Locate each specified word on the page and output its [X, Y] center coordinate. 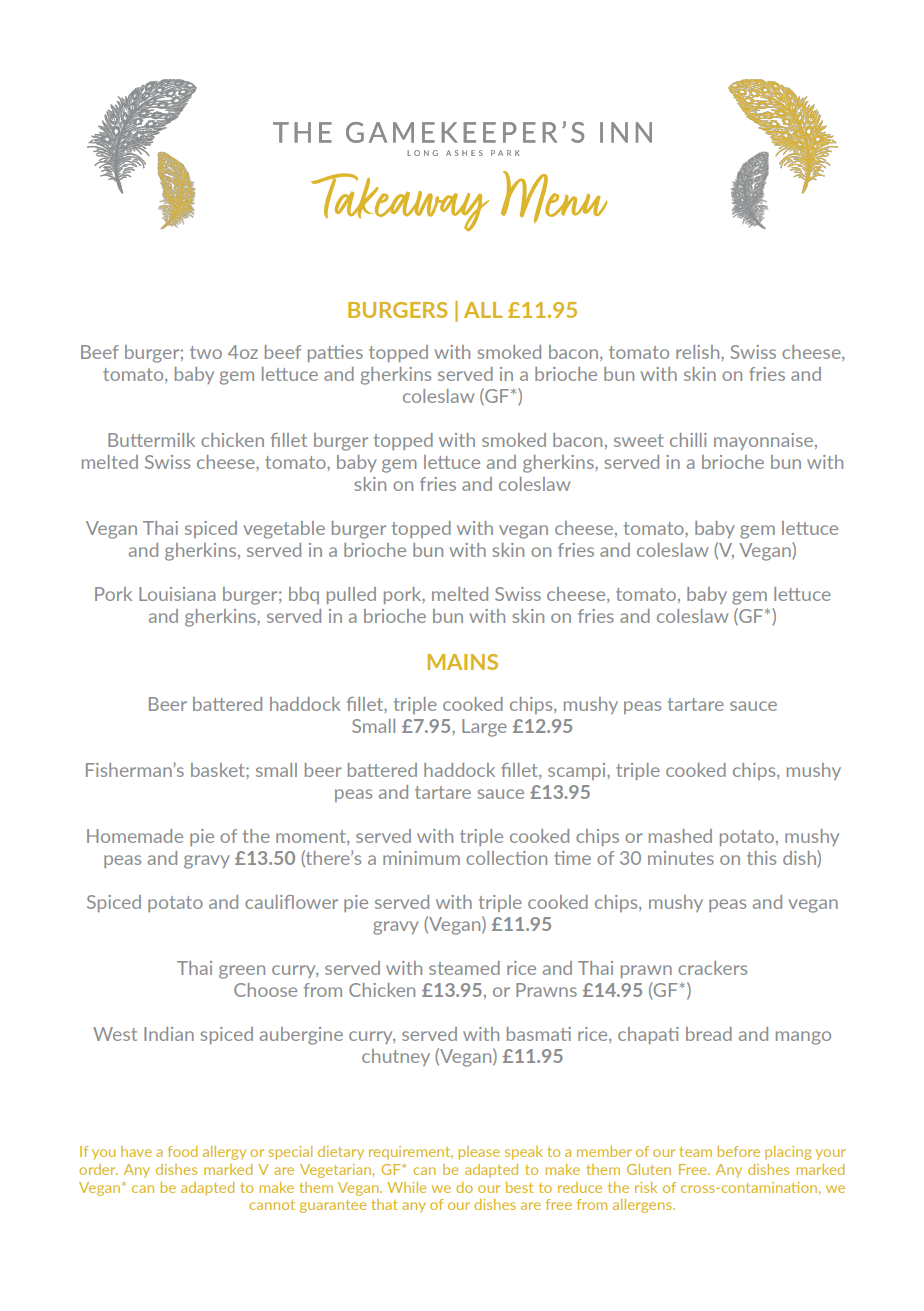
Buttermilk [151, 440]
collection [506, 858]
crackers [712, 968]
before [738, 1151]
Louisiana [177, 594]
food [182, 1151]
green [242, 972]
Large [484, 728]
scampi [578, 771]
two [206, 352]
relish [699, 352]
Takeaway [400, 202]
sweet [639, 440]
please [479, 1153]
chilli [688, 440]
